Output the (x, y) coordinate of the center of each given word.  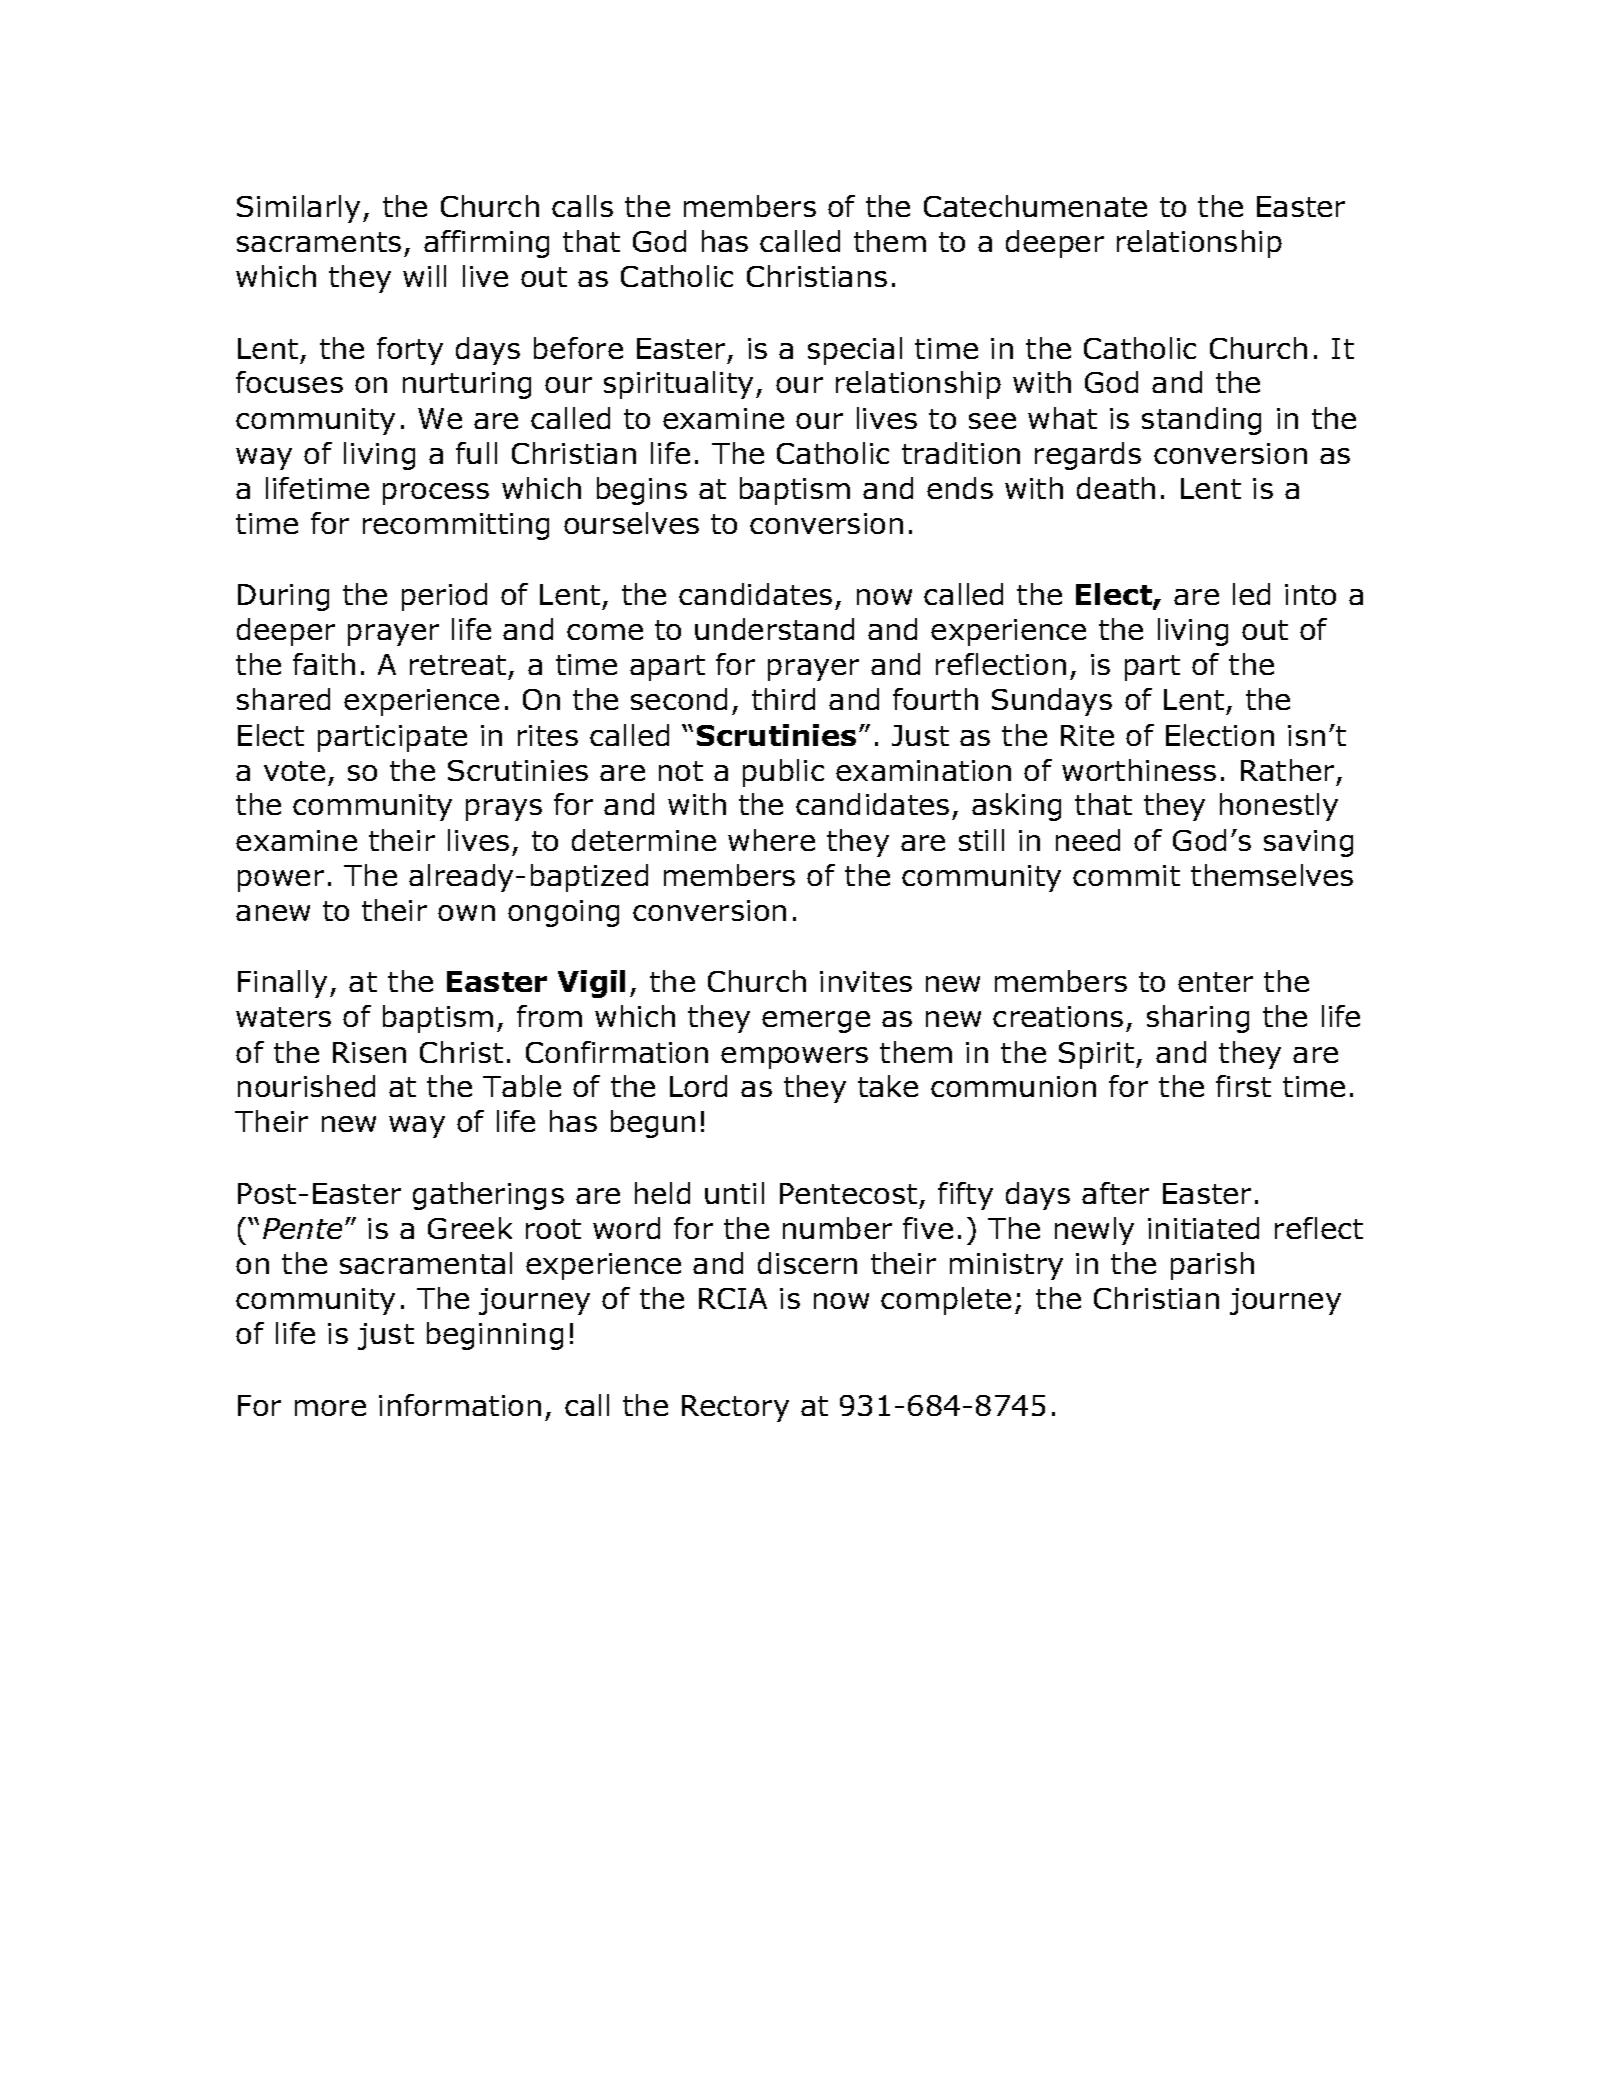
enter (1215, 982)
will (424, 276)
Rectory (735, 1408)
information (460, 1405)
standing (1201, 421)
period (444, 597)
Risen (369, 1052)
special (855, 351)
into (1310, 594)
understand (774, 629)
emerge (816, 1022)
